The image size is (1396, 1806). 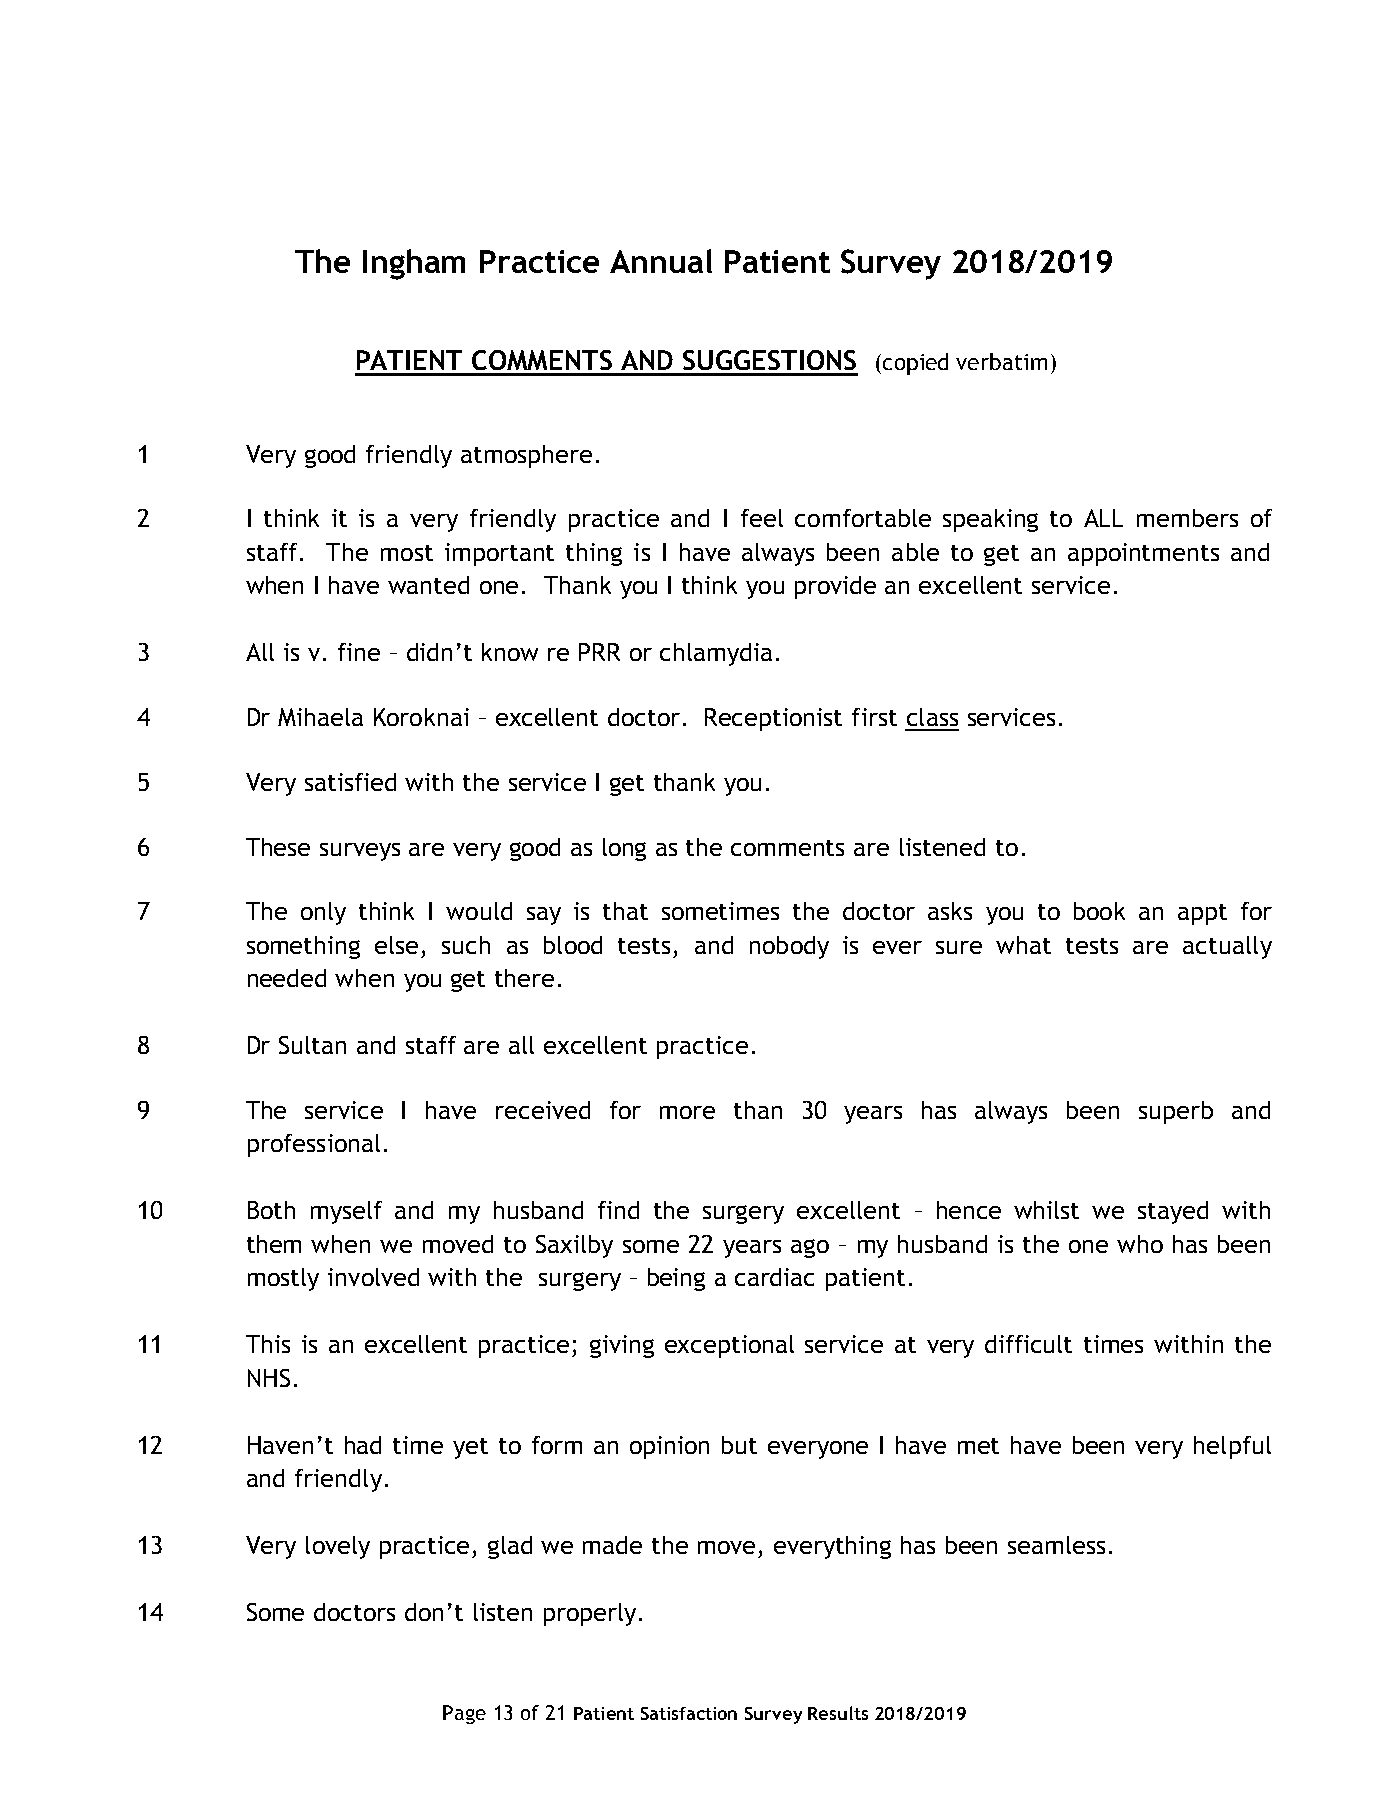 I want to click on difficult, so click(x=1028, y=1344).
